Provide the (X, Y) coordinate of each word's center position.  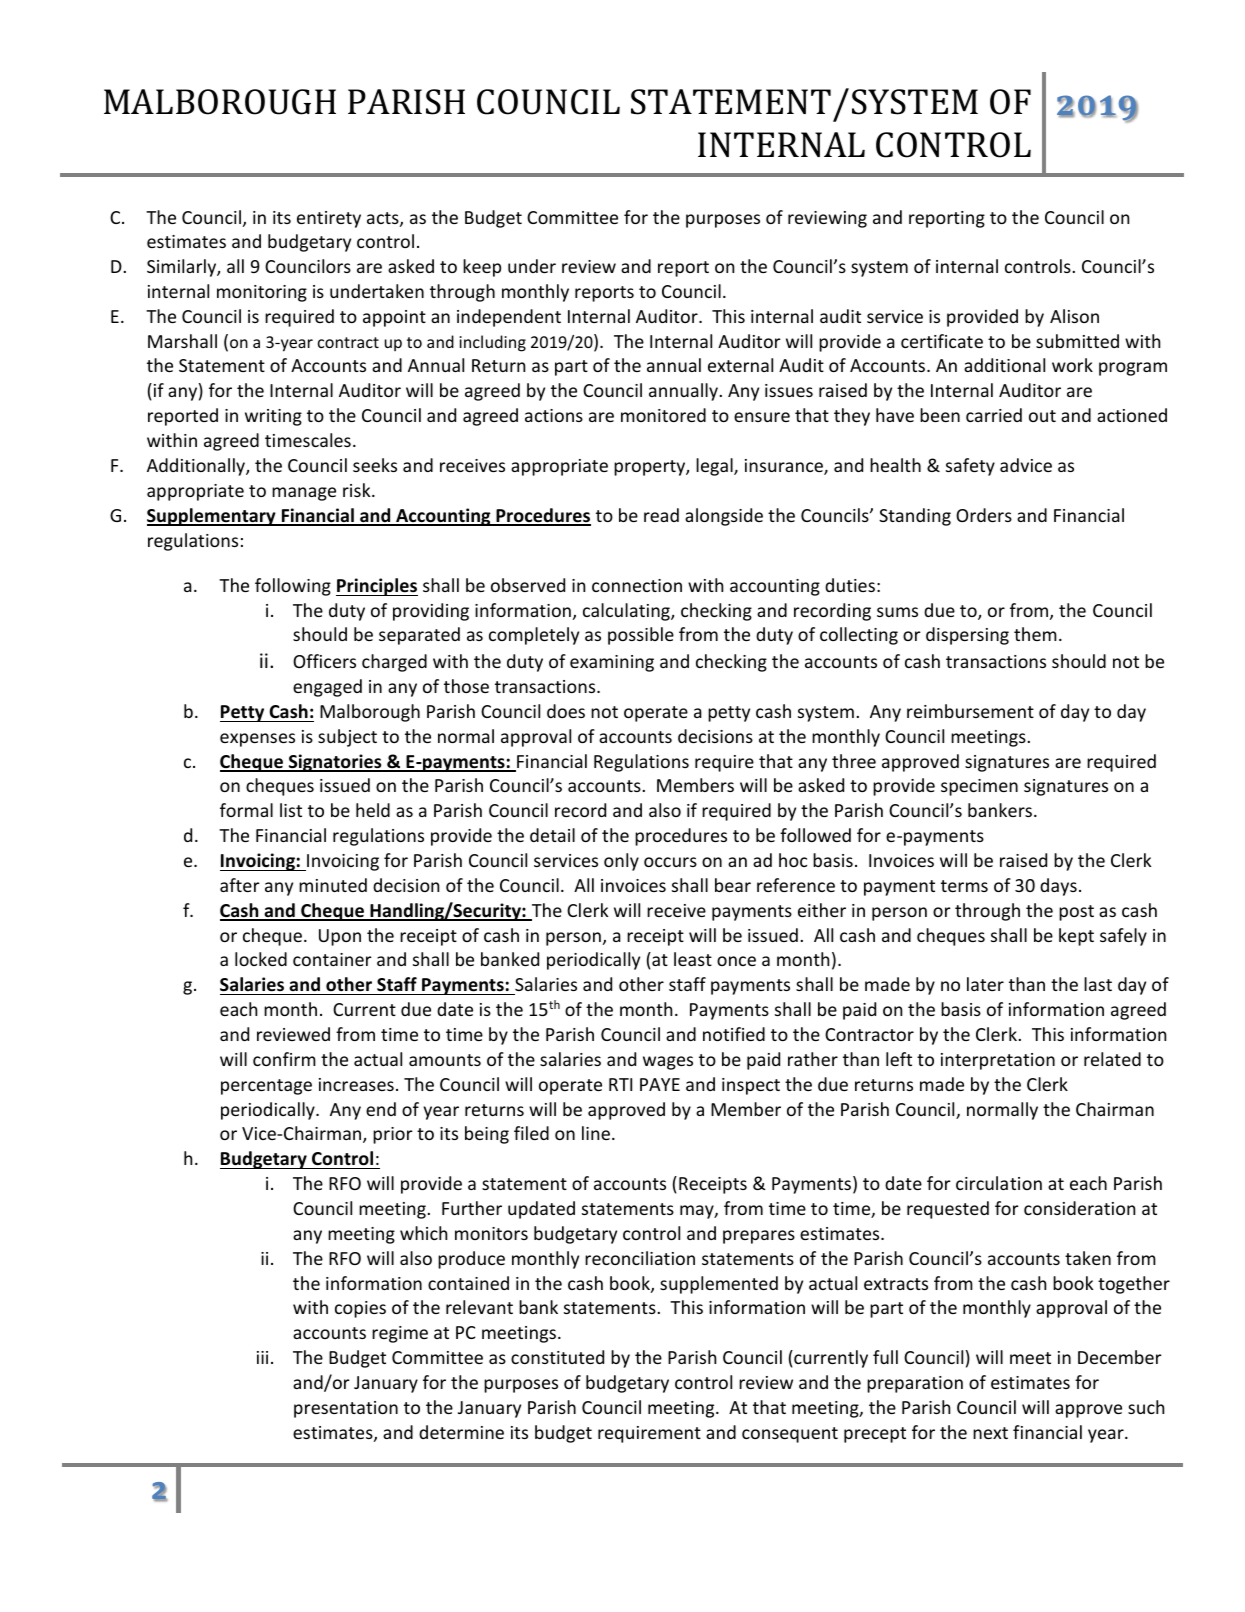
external (740, 365)
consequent (790, 1435)
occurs (670, 862)
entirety (329, 219)
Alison (1074, 316)
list (291, 810)
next (990, 1433)
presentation (346, 1409)
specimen (979, 787)
